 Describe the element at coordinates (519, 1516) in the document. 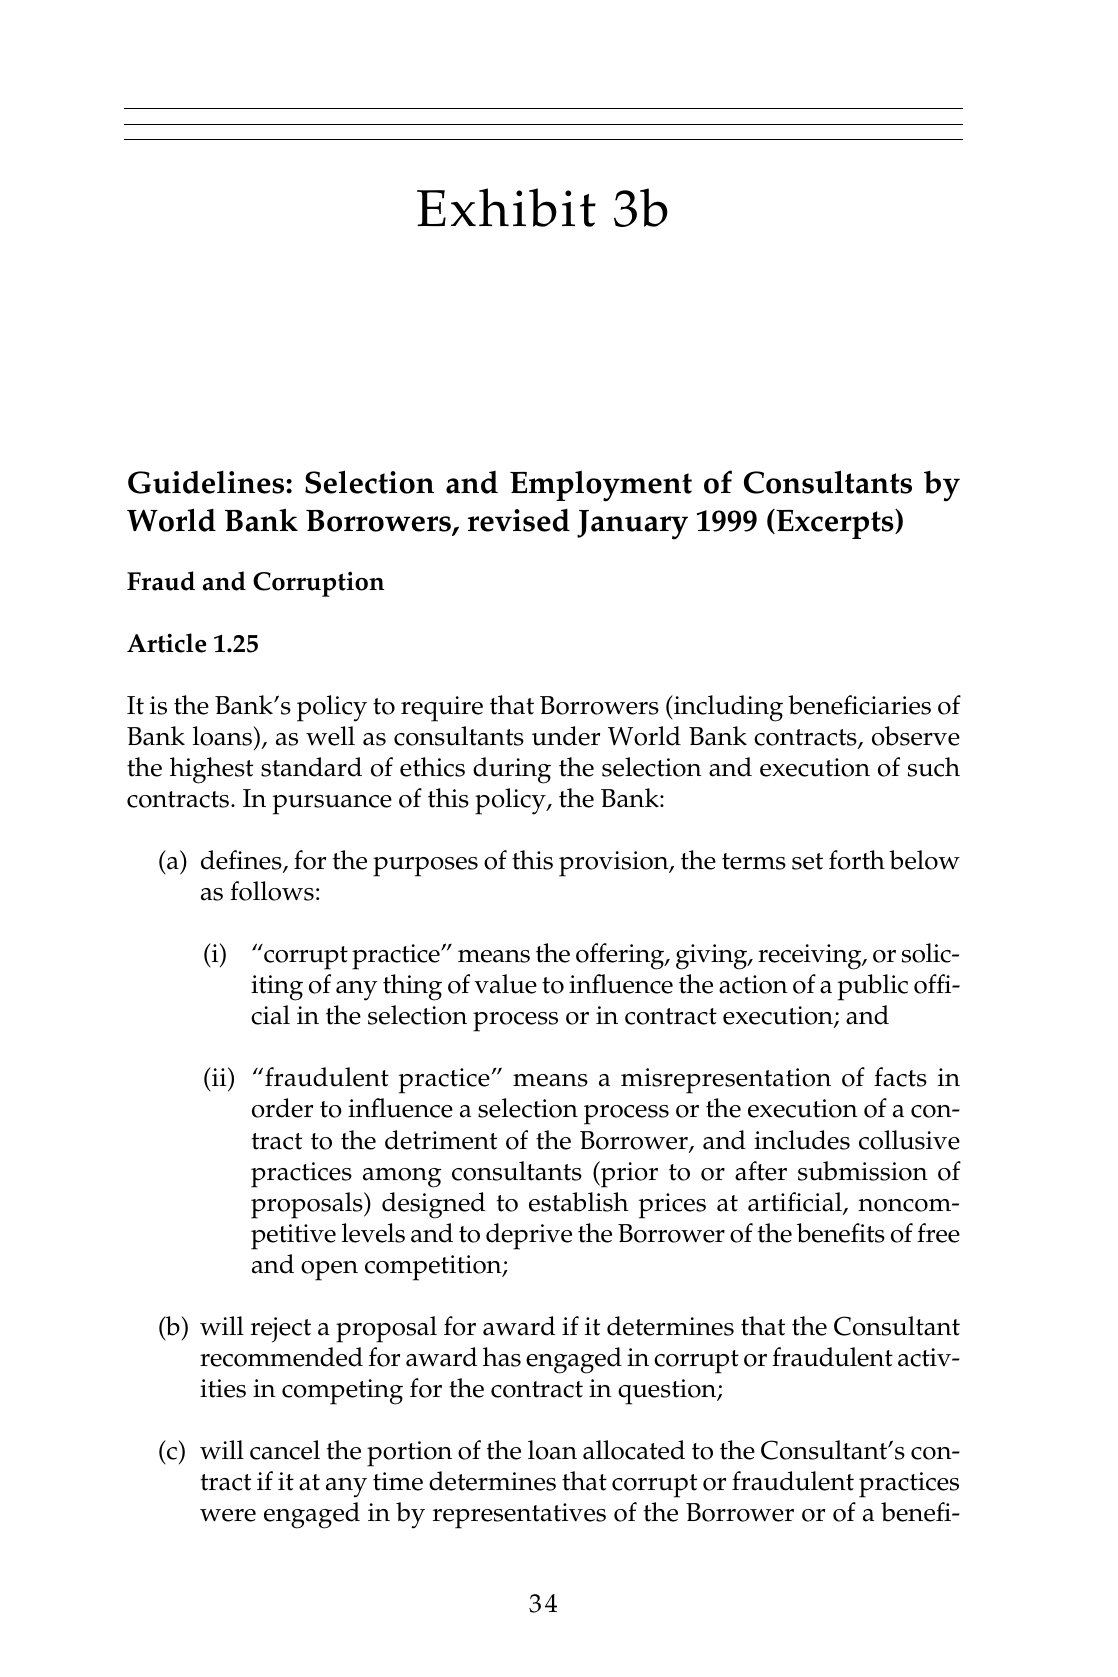

I see `representatives` at that location.
